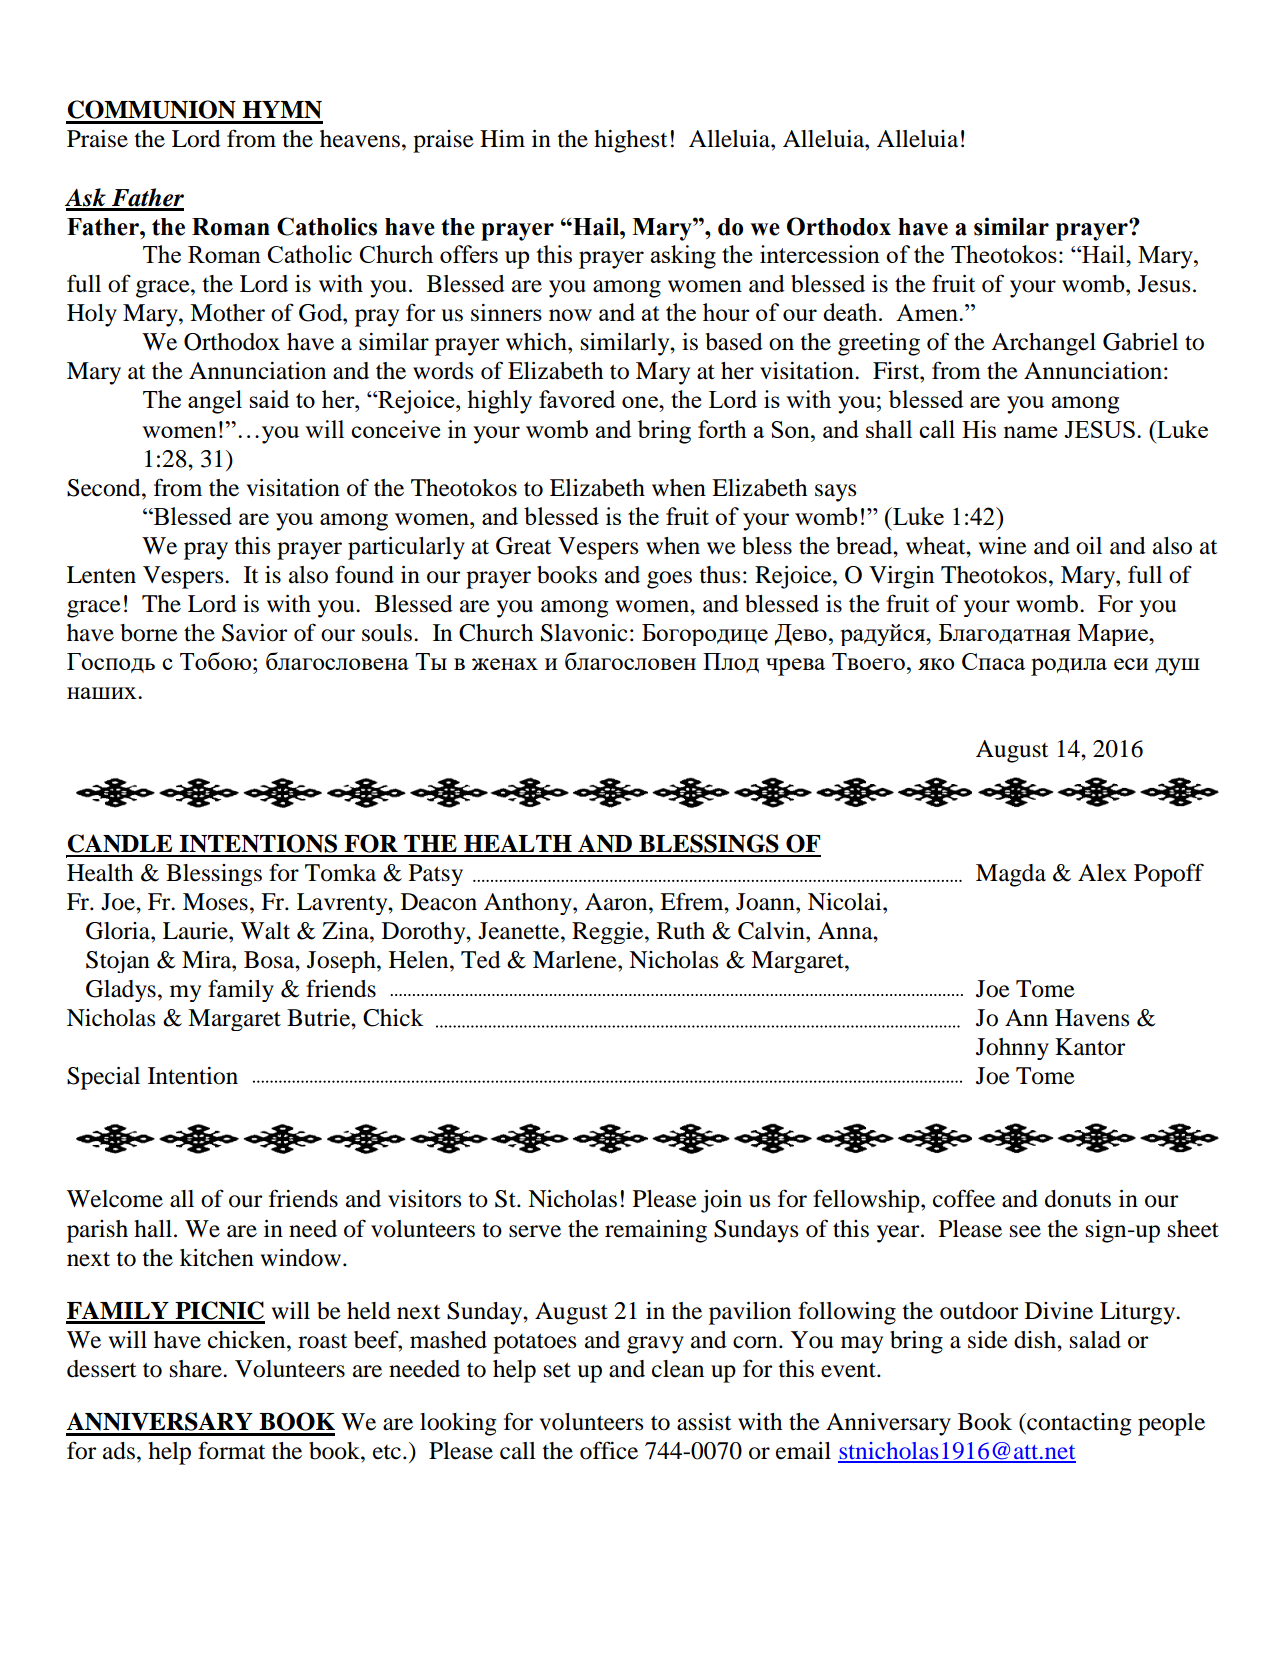  I want to click on forth, so click(722, 429).
